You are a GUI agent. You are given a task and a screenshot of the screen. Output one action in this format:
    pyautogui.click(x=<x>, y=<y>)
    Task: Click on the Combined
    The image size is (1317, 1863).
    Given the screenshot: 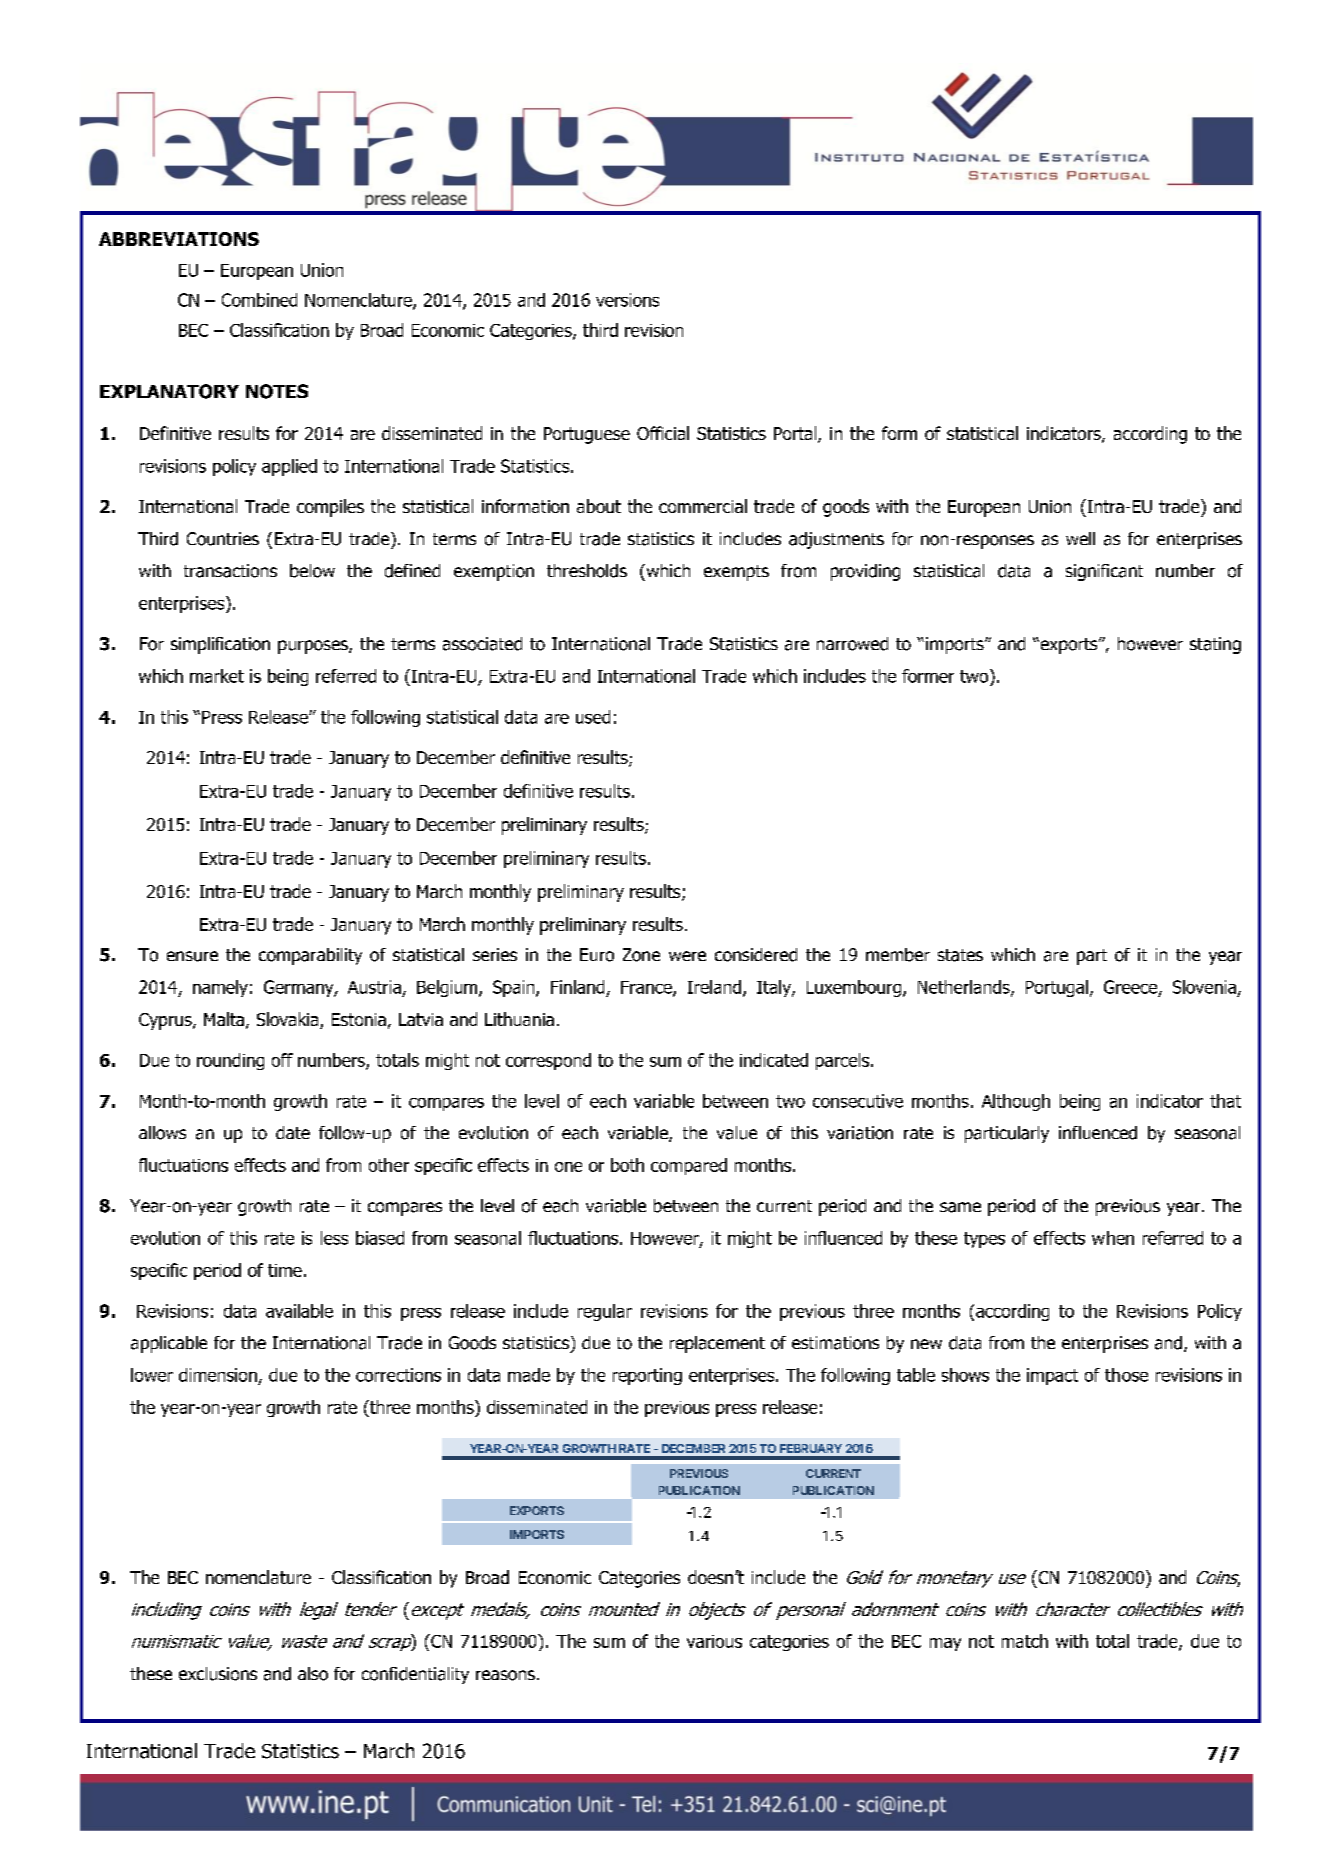 What is the action you would take?
    pyautogui.click(x=259, y=300)
